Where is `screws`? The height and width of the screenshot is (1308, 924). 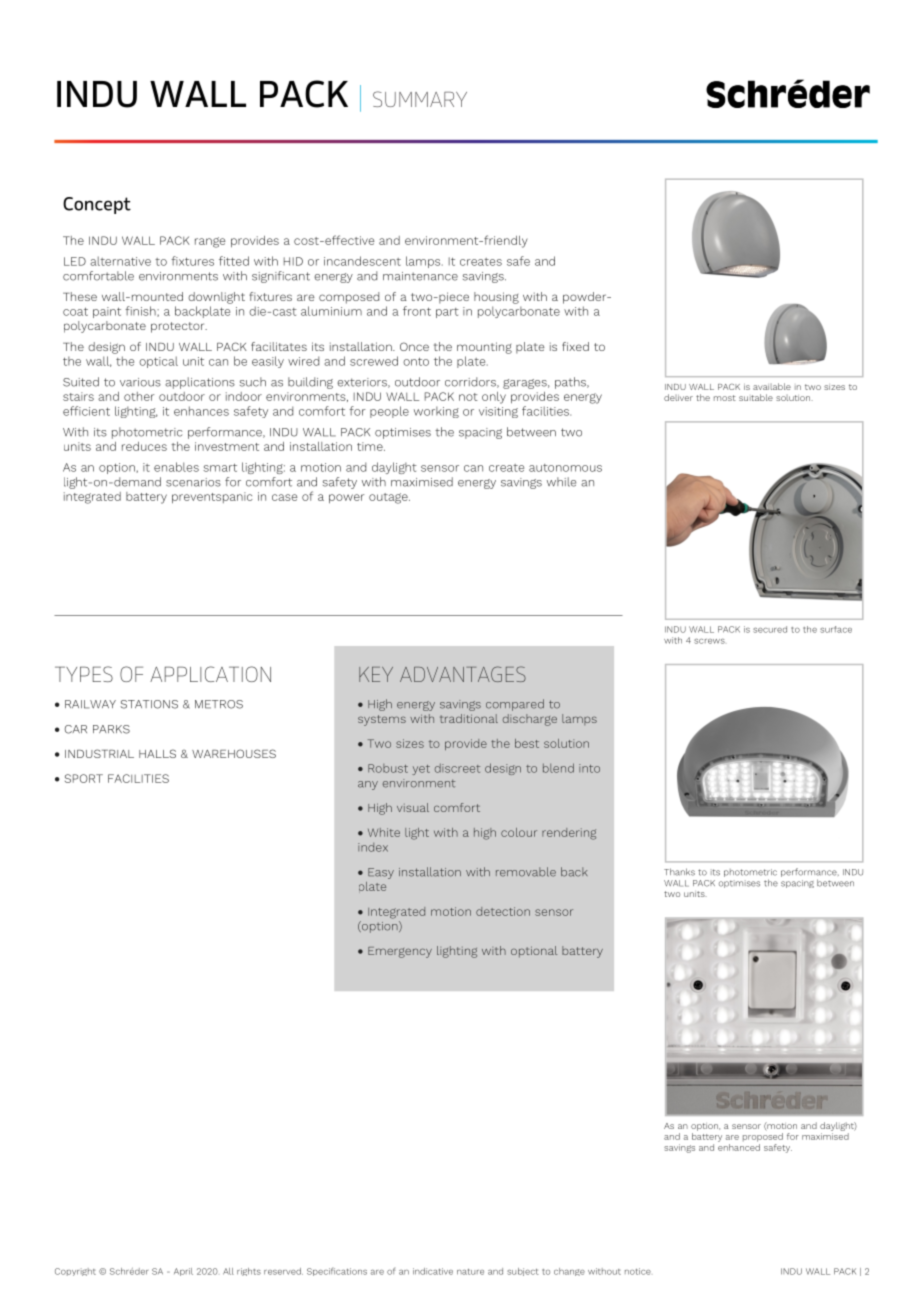 screws is located at coordinates (709, 641).
